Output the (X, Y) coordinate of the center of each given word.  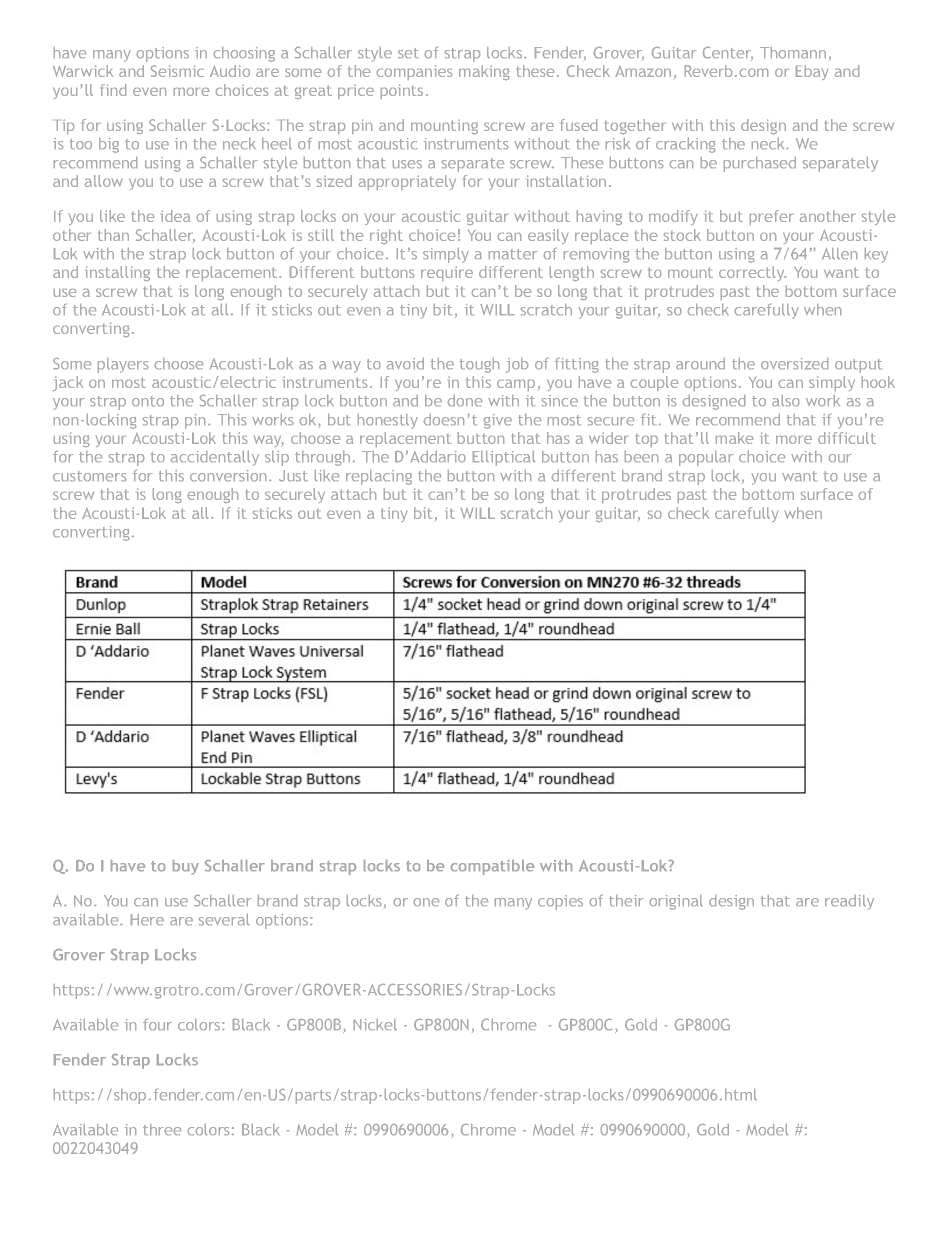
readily (849, 902)
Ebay (812, 72)
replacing (379, 477)
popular (706, 458)
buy (186, 867)
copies (560, 902)
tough (479, 365)
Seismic (177, 71)
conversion (228, 475)
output (858, 366)
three (162, 1129)
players (123, 365)
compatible (492, 867)
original (676, 902)
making (484, 72)
